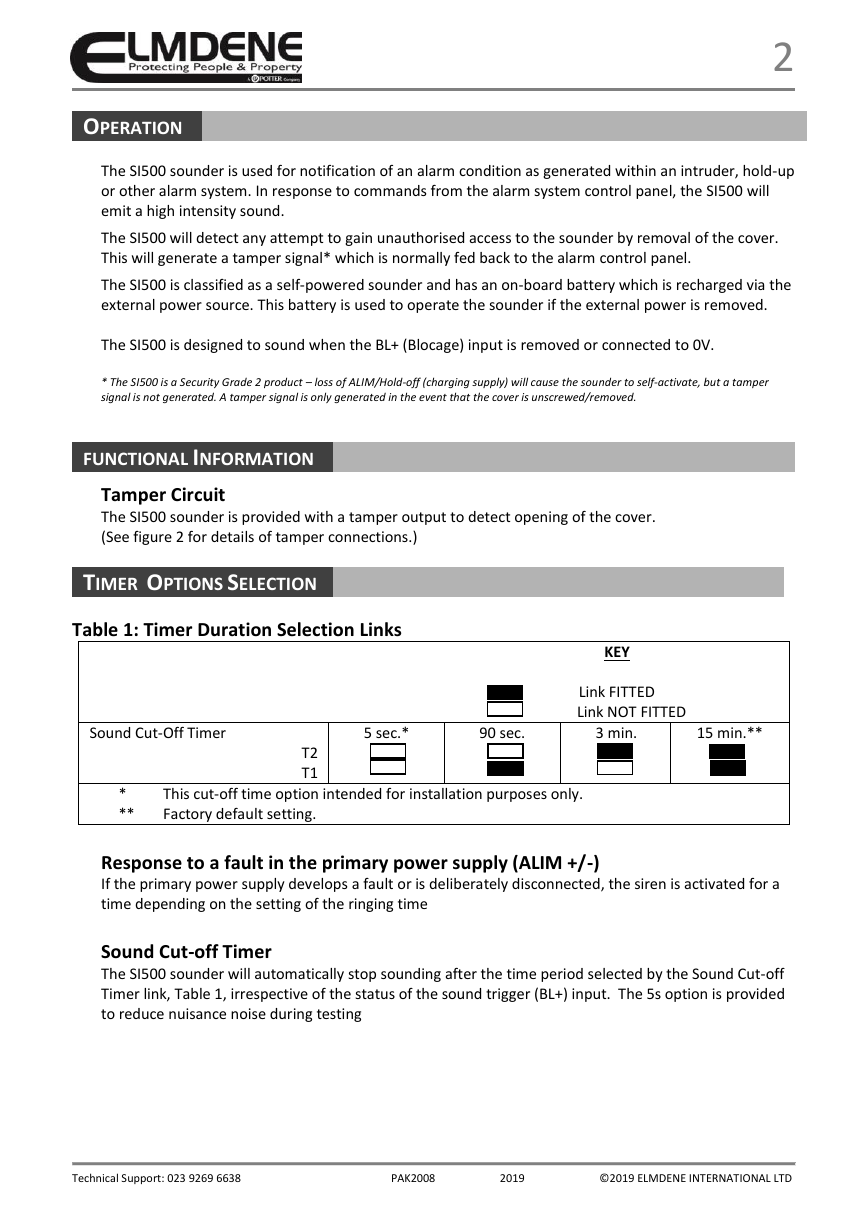  I want to click on KEY, so click(617, 651).
